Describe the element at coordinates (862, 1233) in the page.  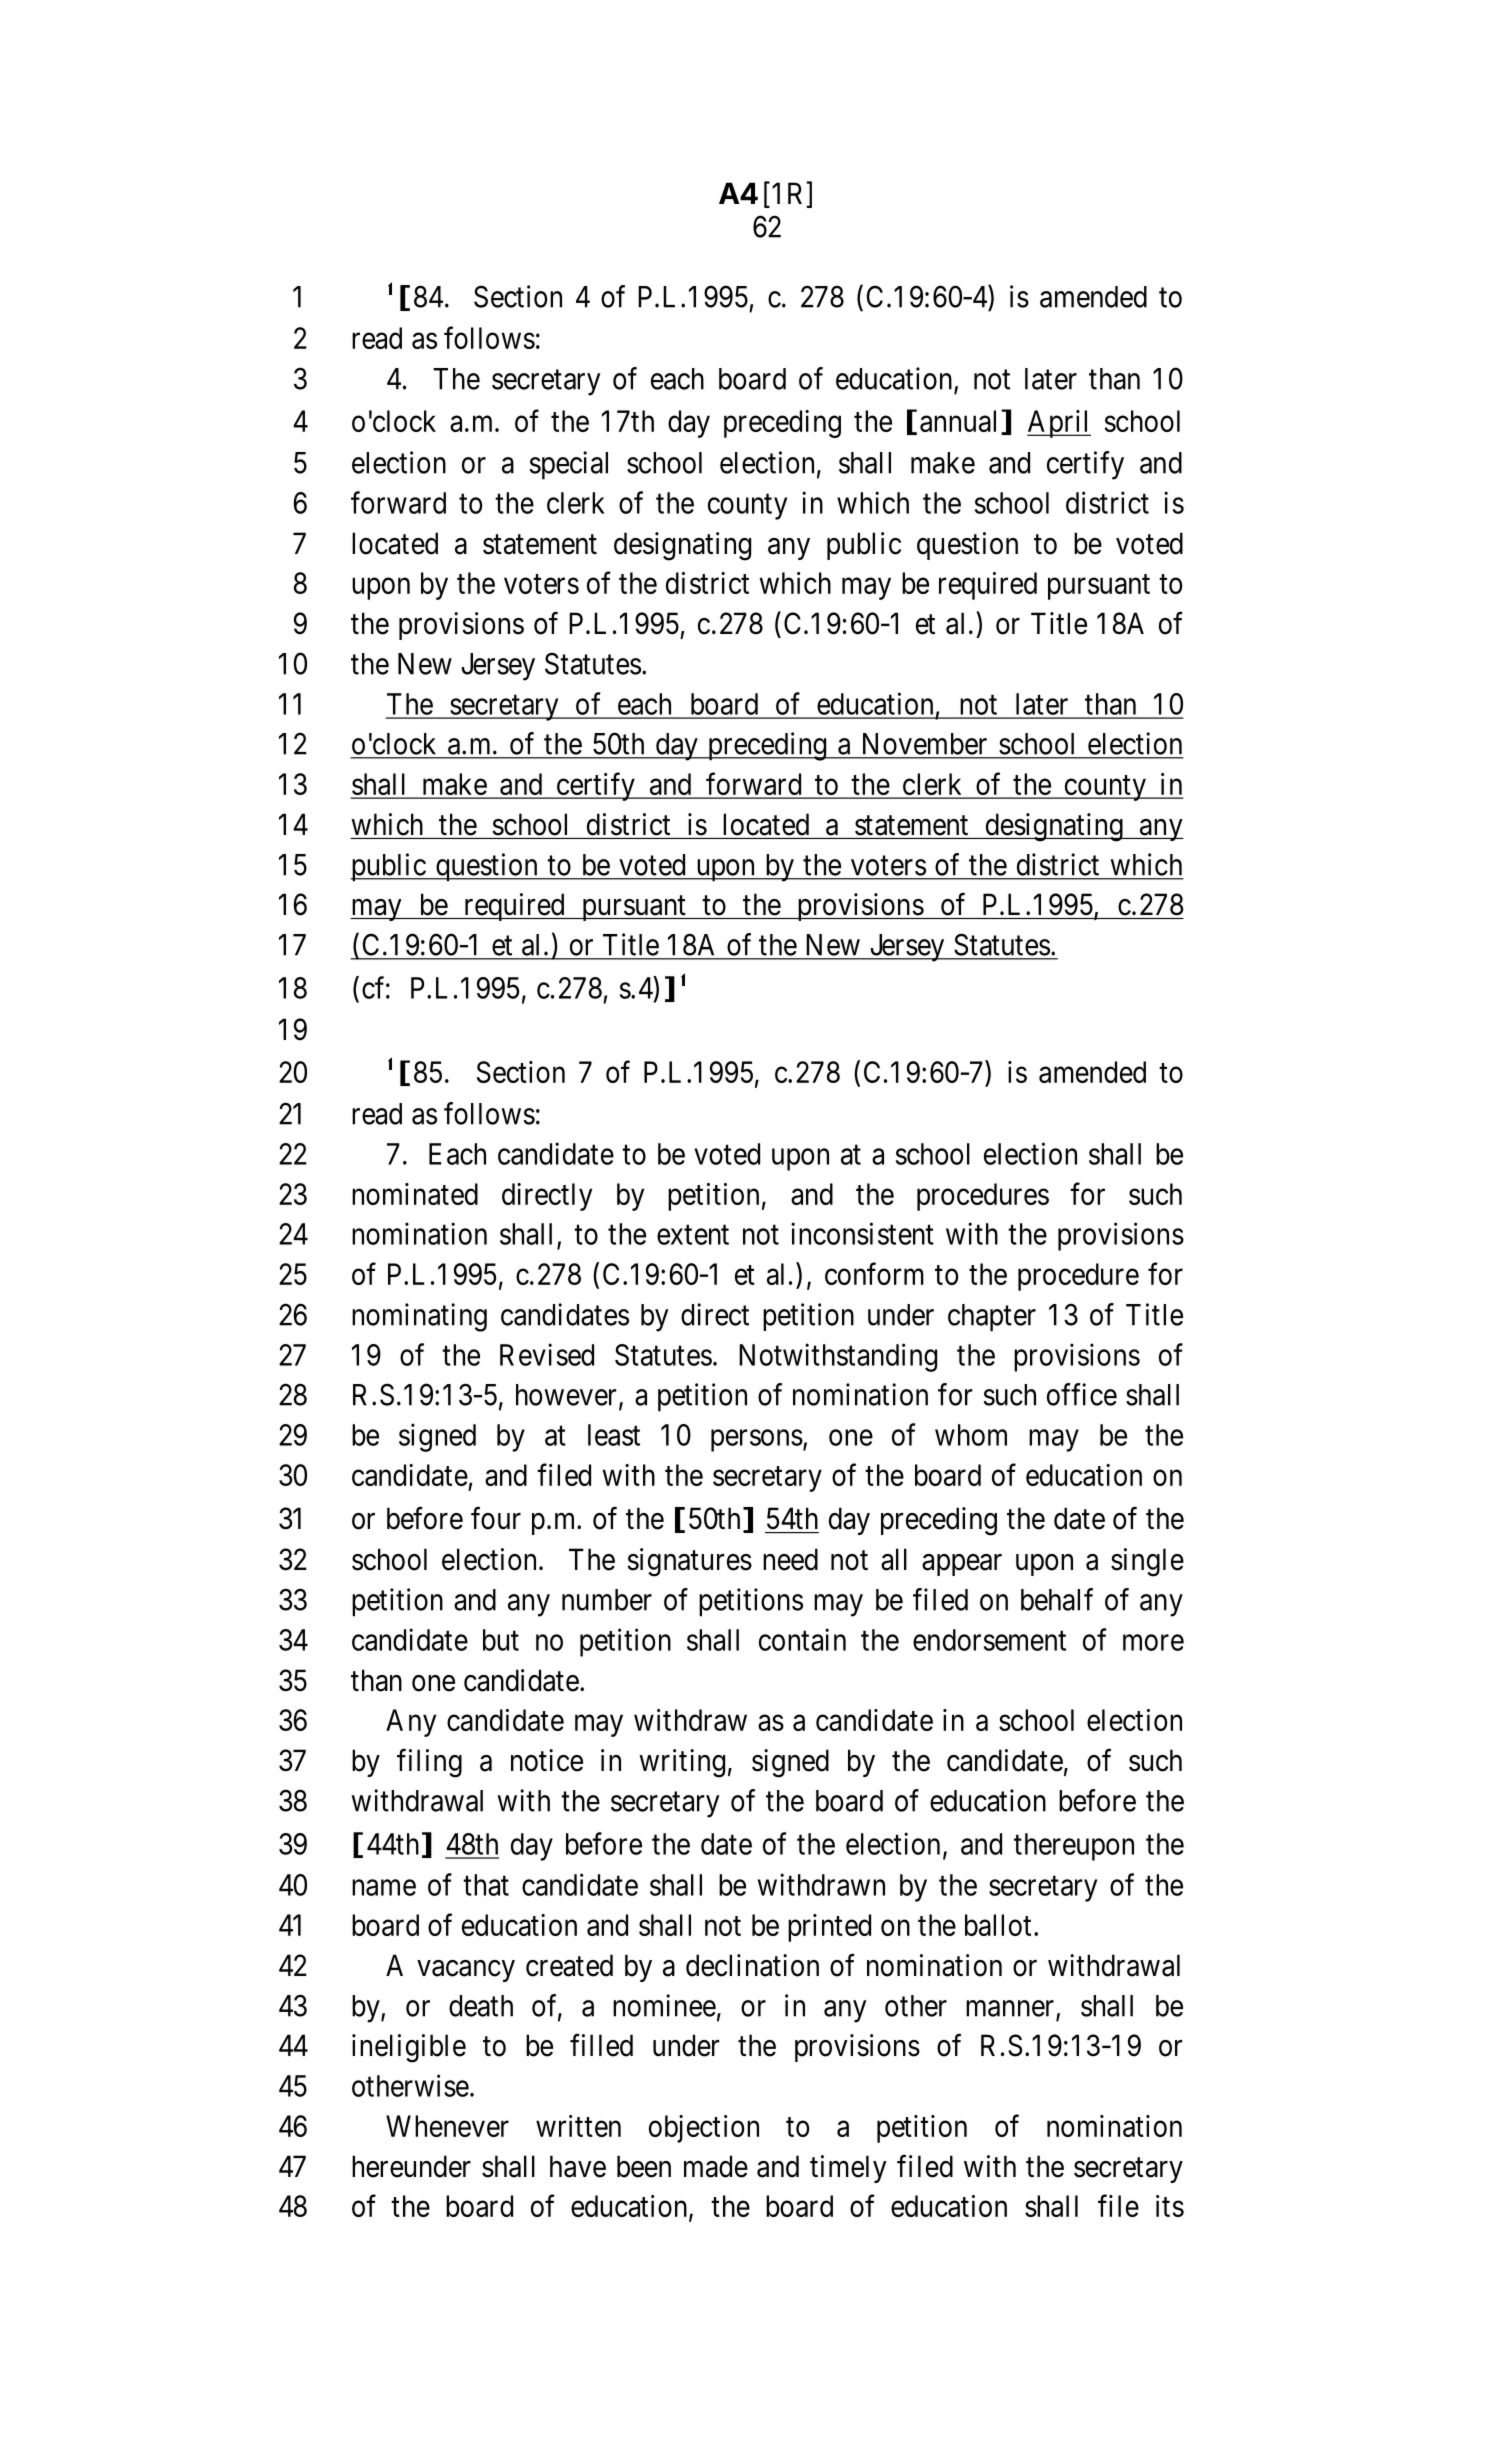
I see `inconsistent` at that location.
